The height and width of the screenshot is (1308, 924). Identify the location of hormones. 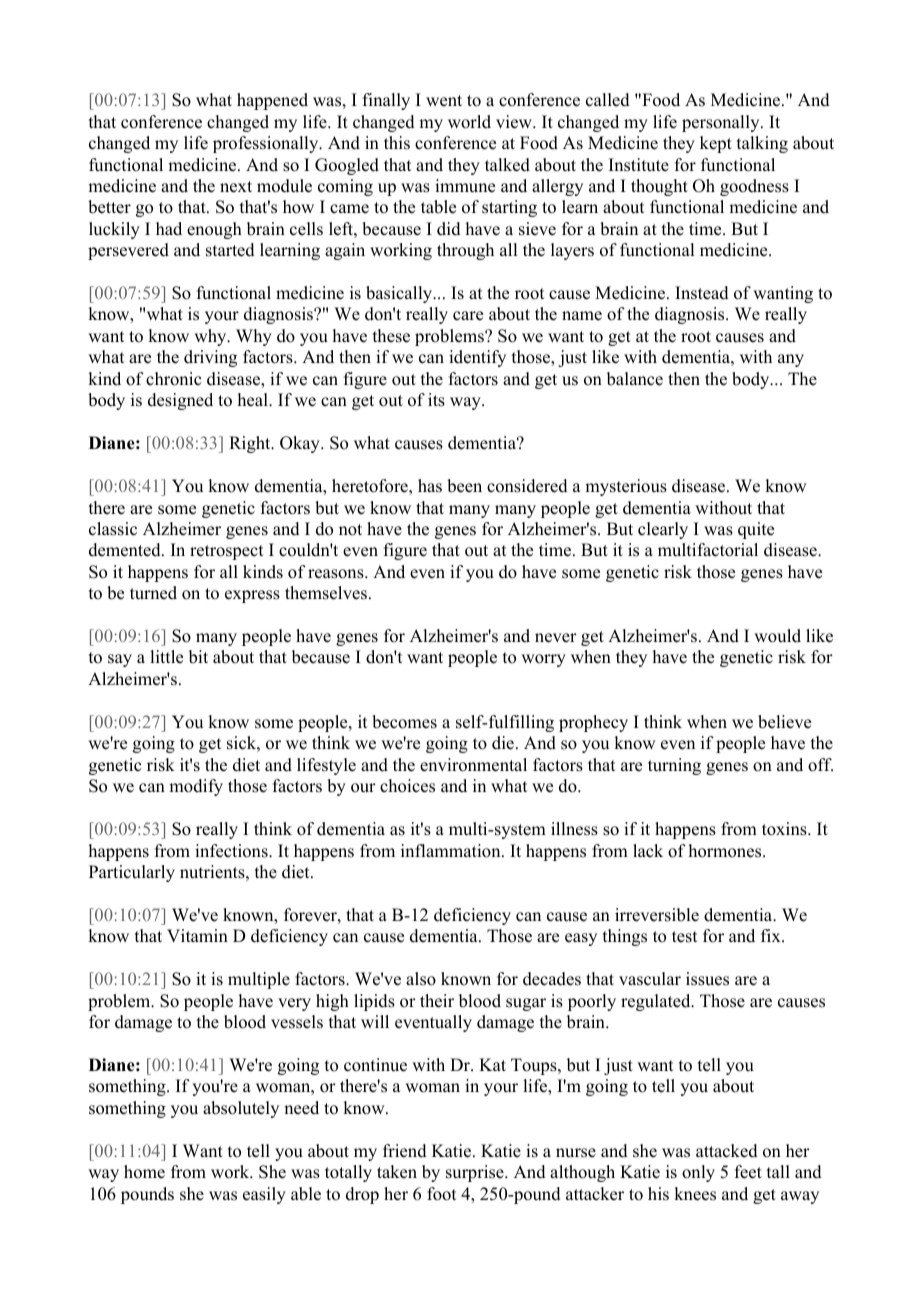
(726, 851).
